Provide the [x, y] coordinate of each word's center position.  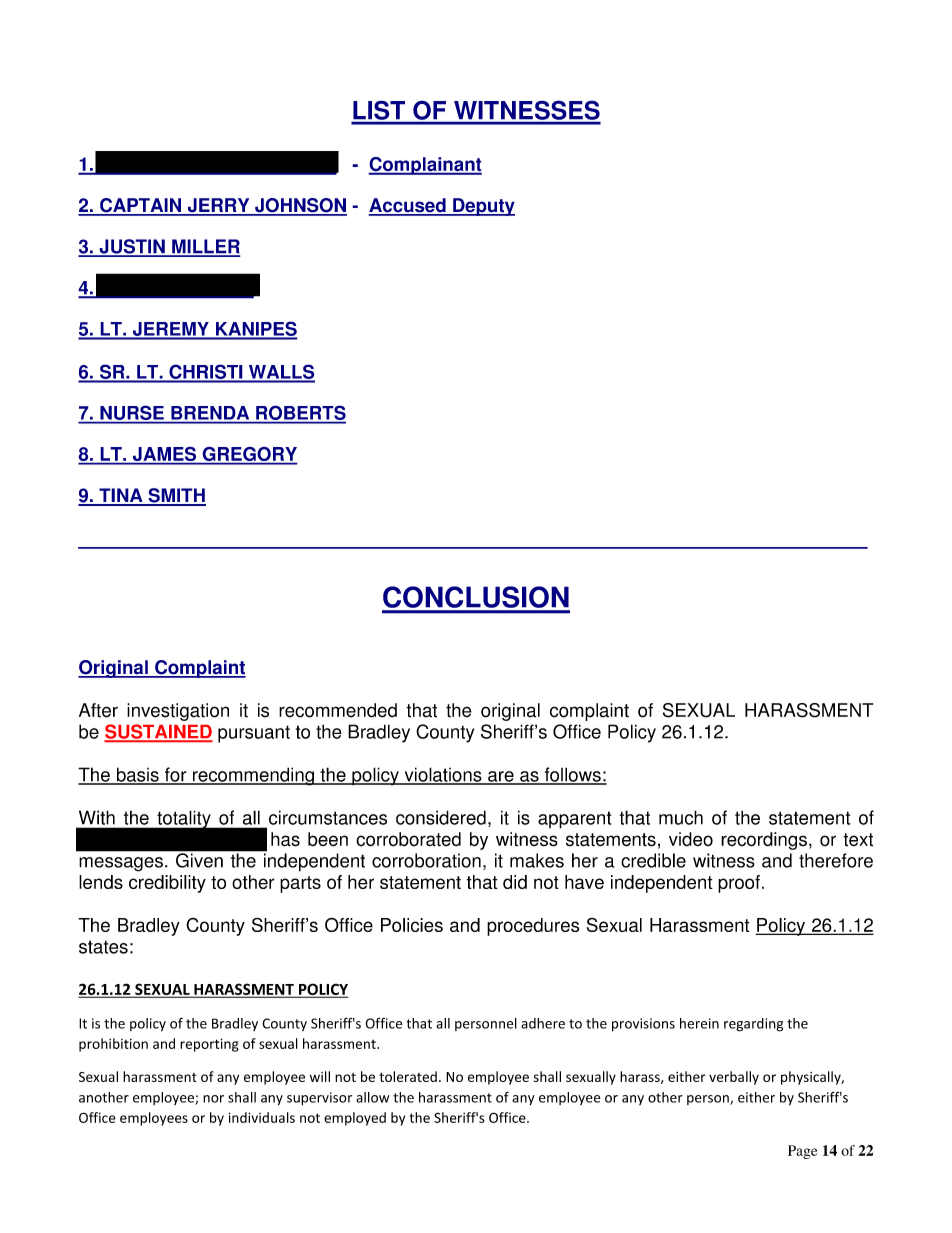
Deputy [483, 207]
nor [213, 1099]
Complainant [425, 166]
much [681, 817]
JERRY [218, 206]
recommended [338, 710]
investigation [178, 712]
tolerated [408, 1076]
